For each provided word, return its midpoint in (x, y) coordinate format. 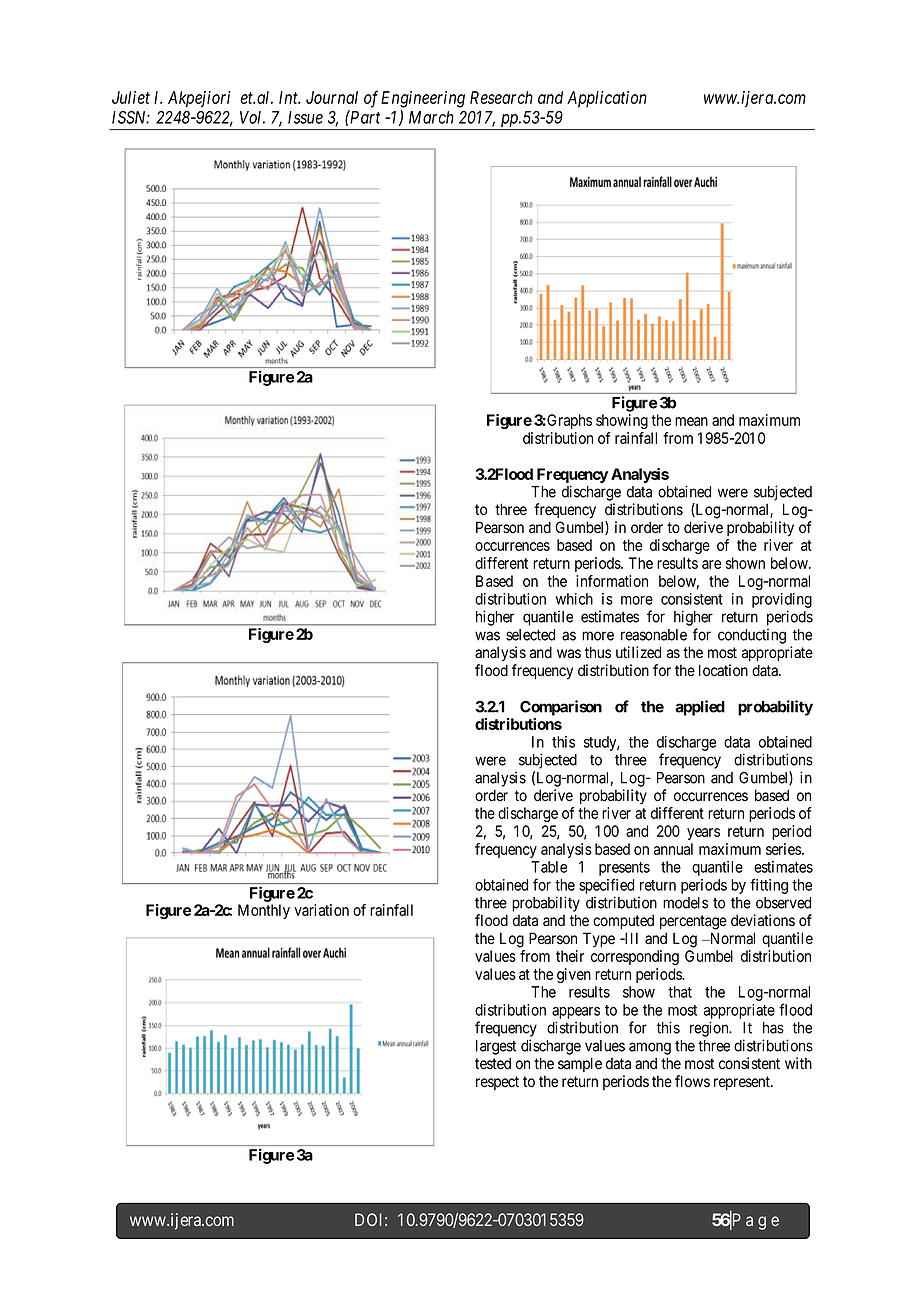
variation (321, 910)
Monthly (264, 911)
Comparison (561, 708)
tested (493, 1063)
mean (691, 421)
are (711, 564)
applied (700, 708)
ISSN (131, 117)
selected (530, 635)
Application (607, 99)
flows (692, 1081)
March (431, 117)
